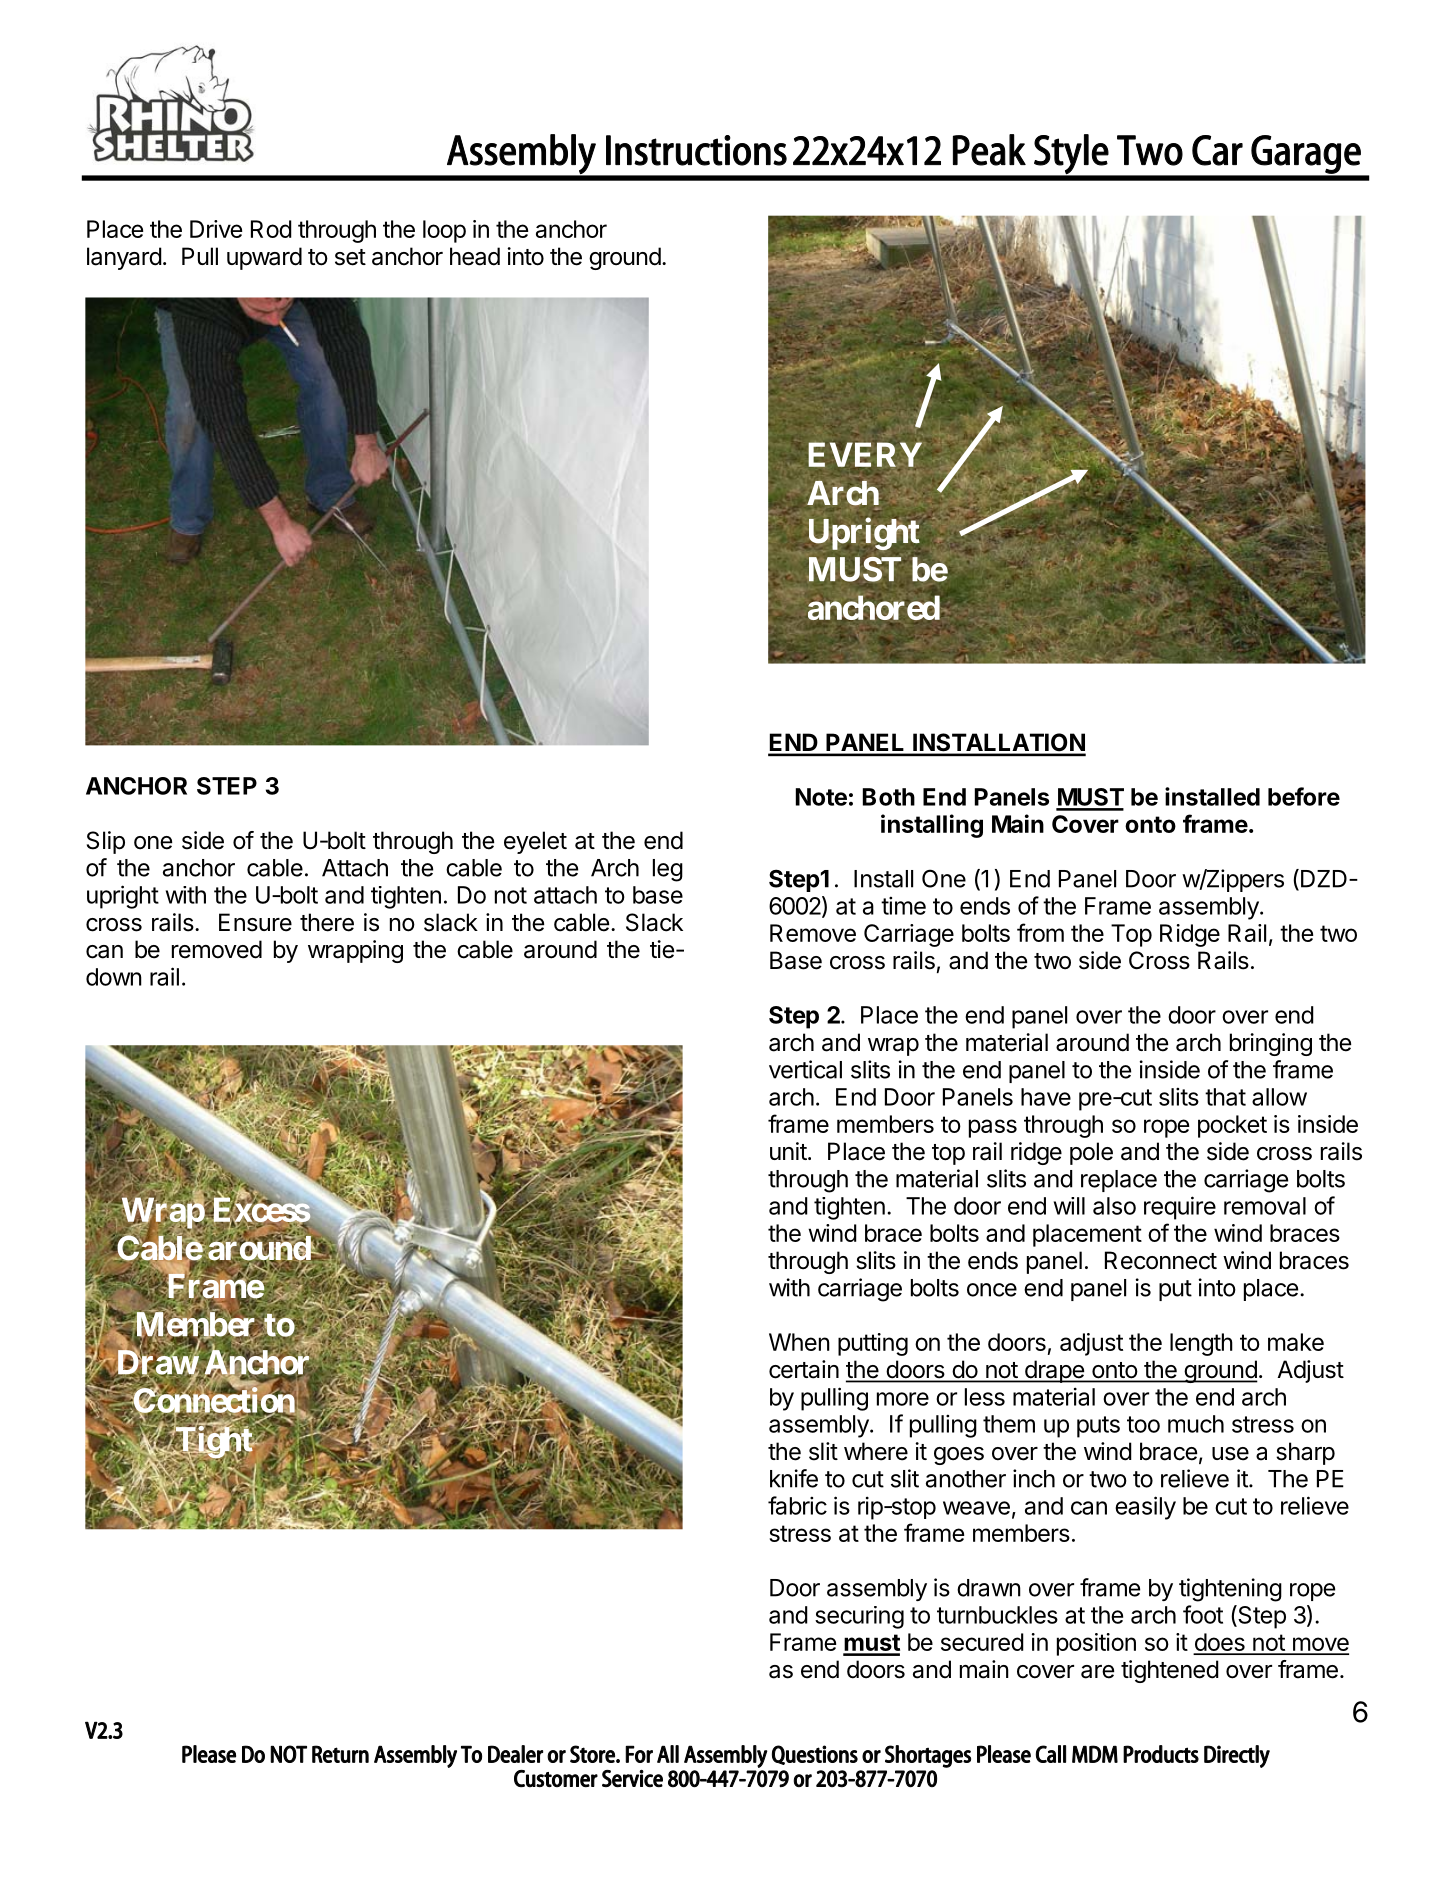  What do you see at coordinates (1304, 796) in the page?
I see `before` at bounding box center [1304, 796].
